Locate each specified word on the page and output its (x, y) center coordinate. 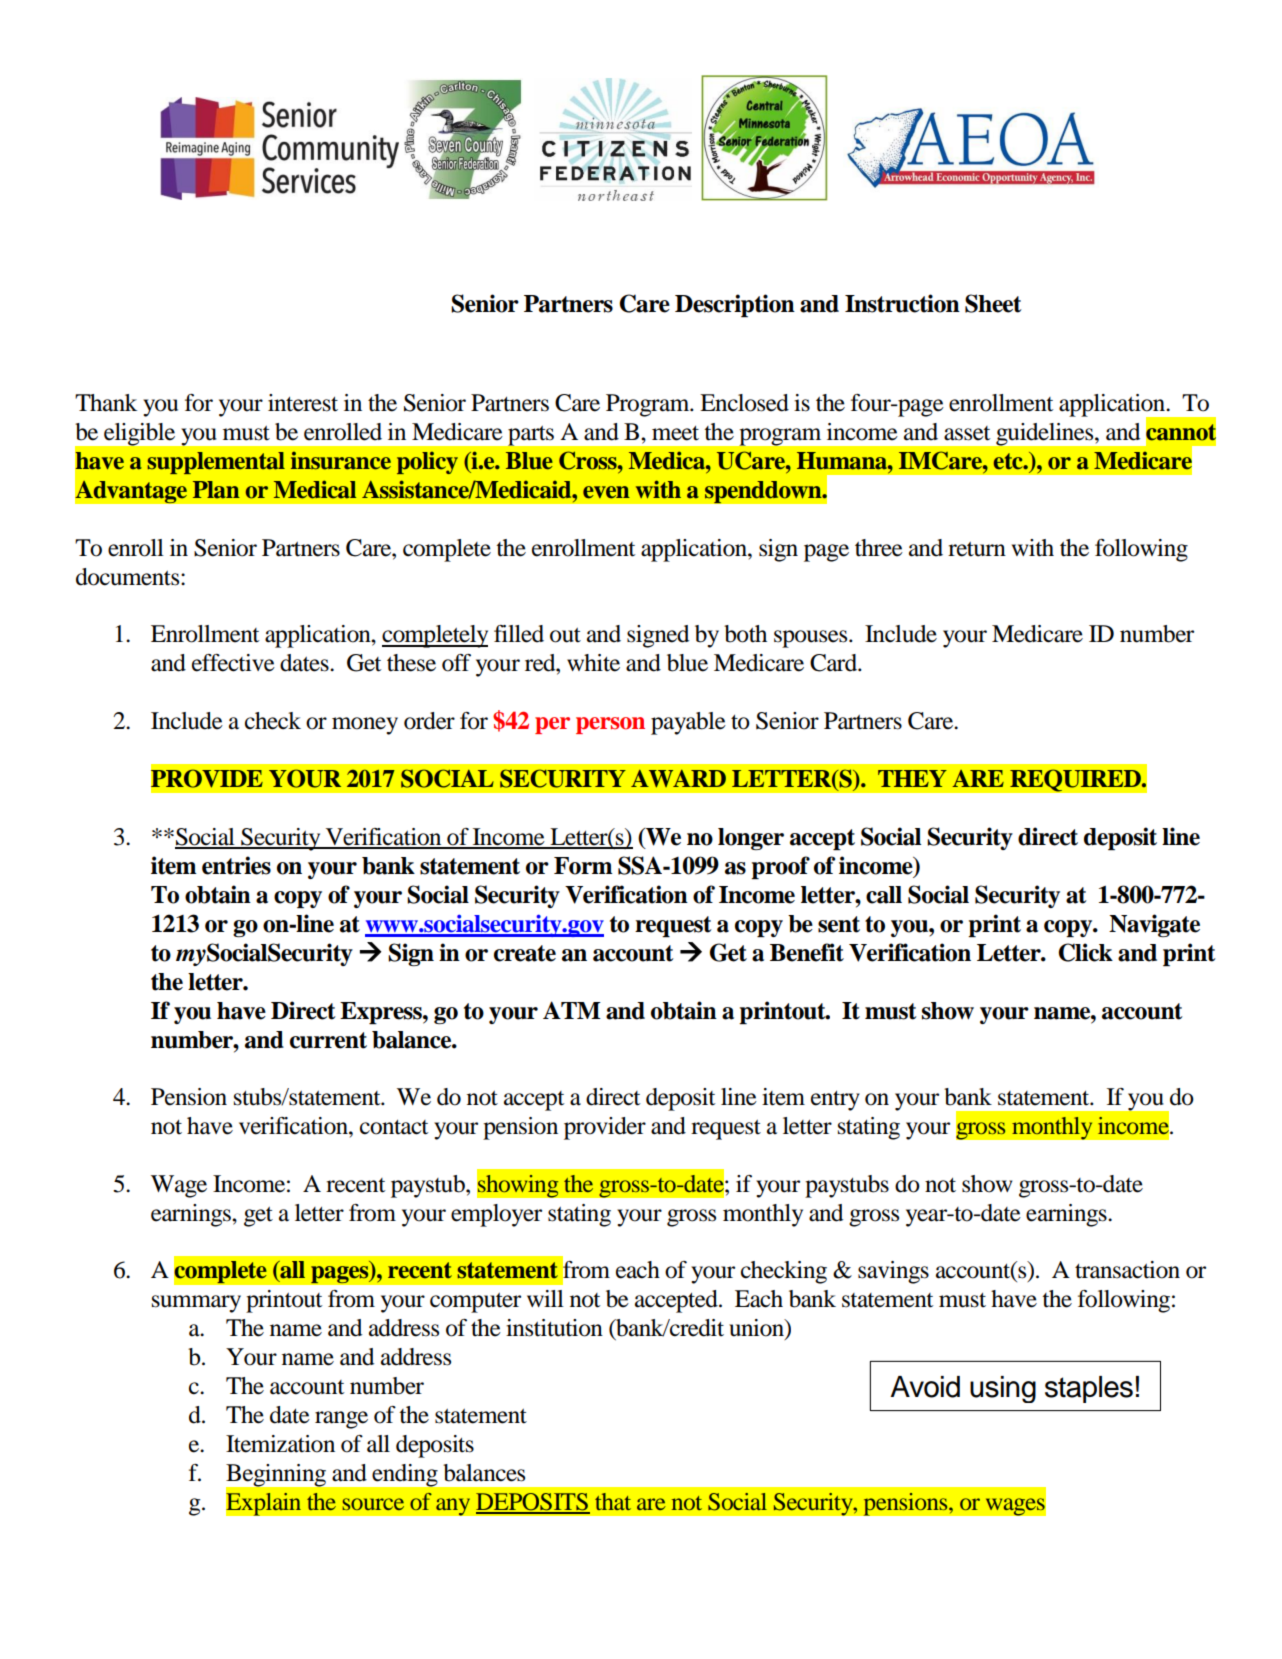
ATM (572, 1010)
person (610, 725)
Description (735, 305)
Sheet (993, 303)
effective (233, 663)
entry (835, 1101)
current (328, 1040)
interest (303, 403)
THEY (912, 778)
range (341, 1420)
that (613, 1501)
